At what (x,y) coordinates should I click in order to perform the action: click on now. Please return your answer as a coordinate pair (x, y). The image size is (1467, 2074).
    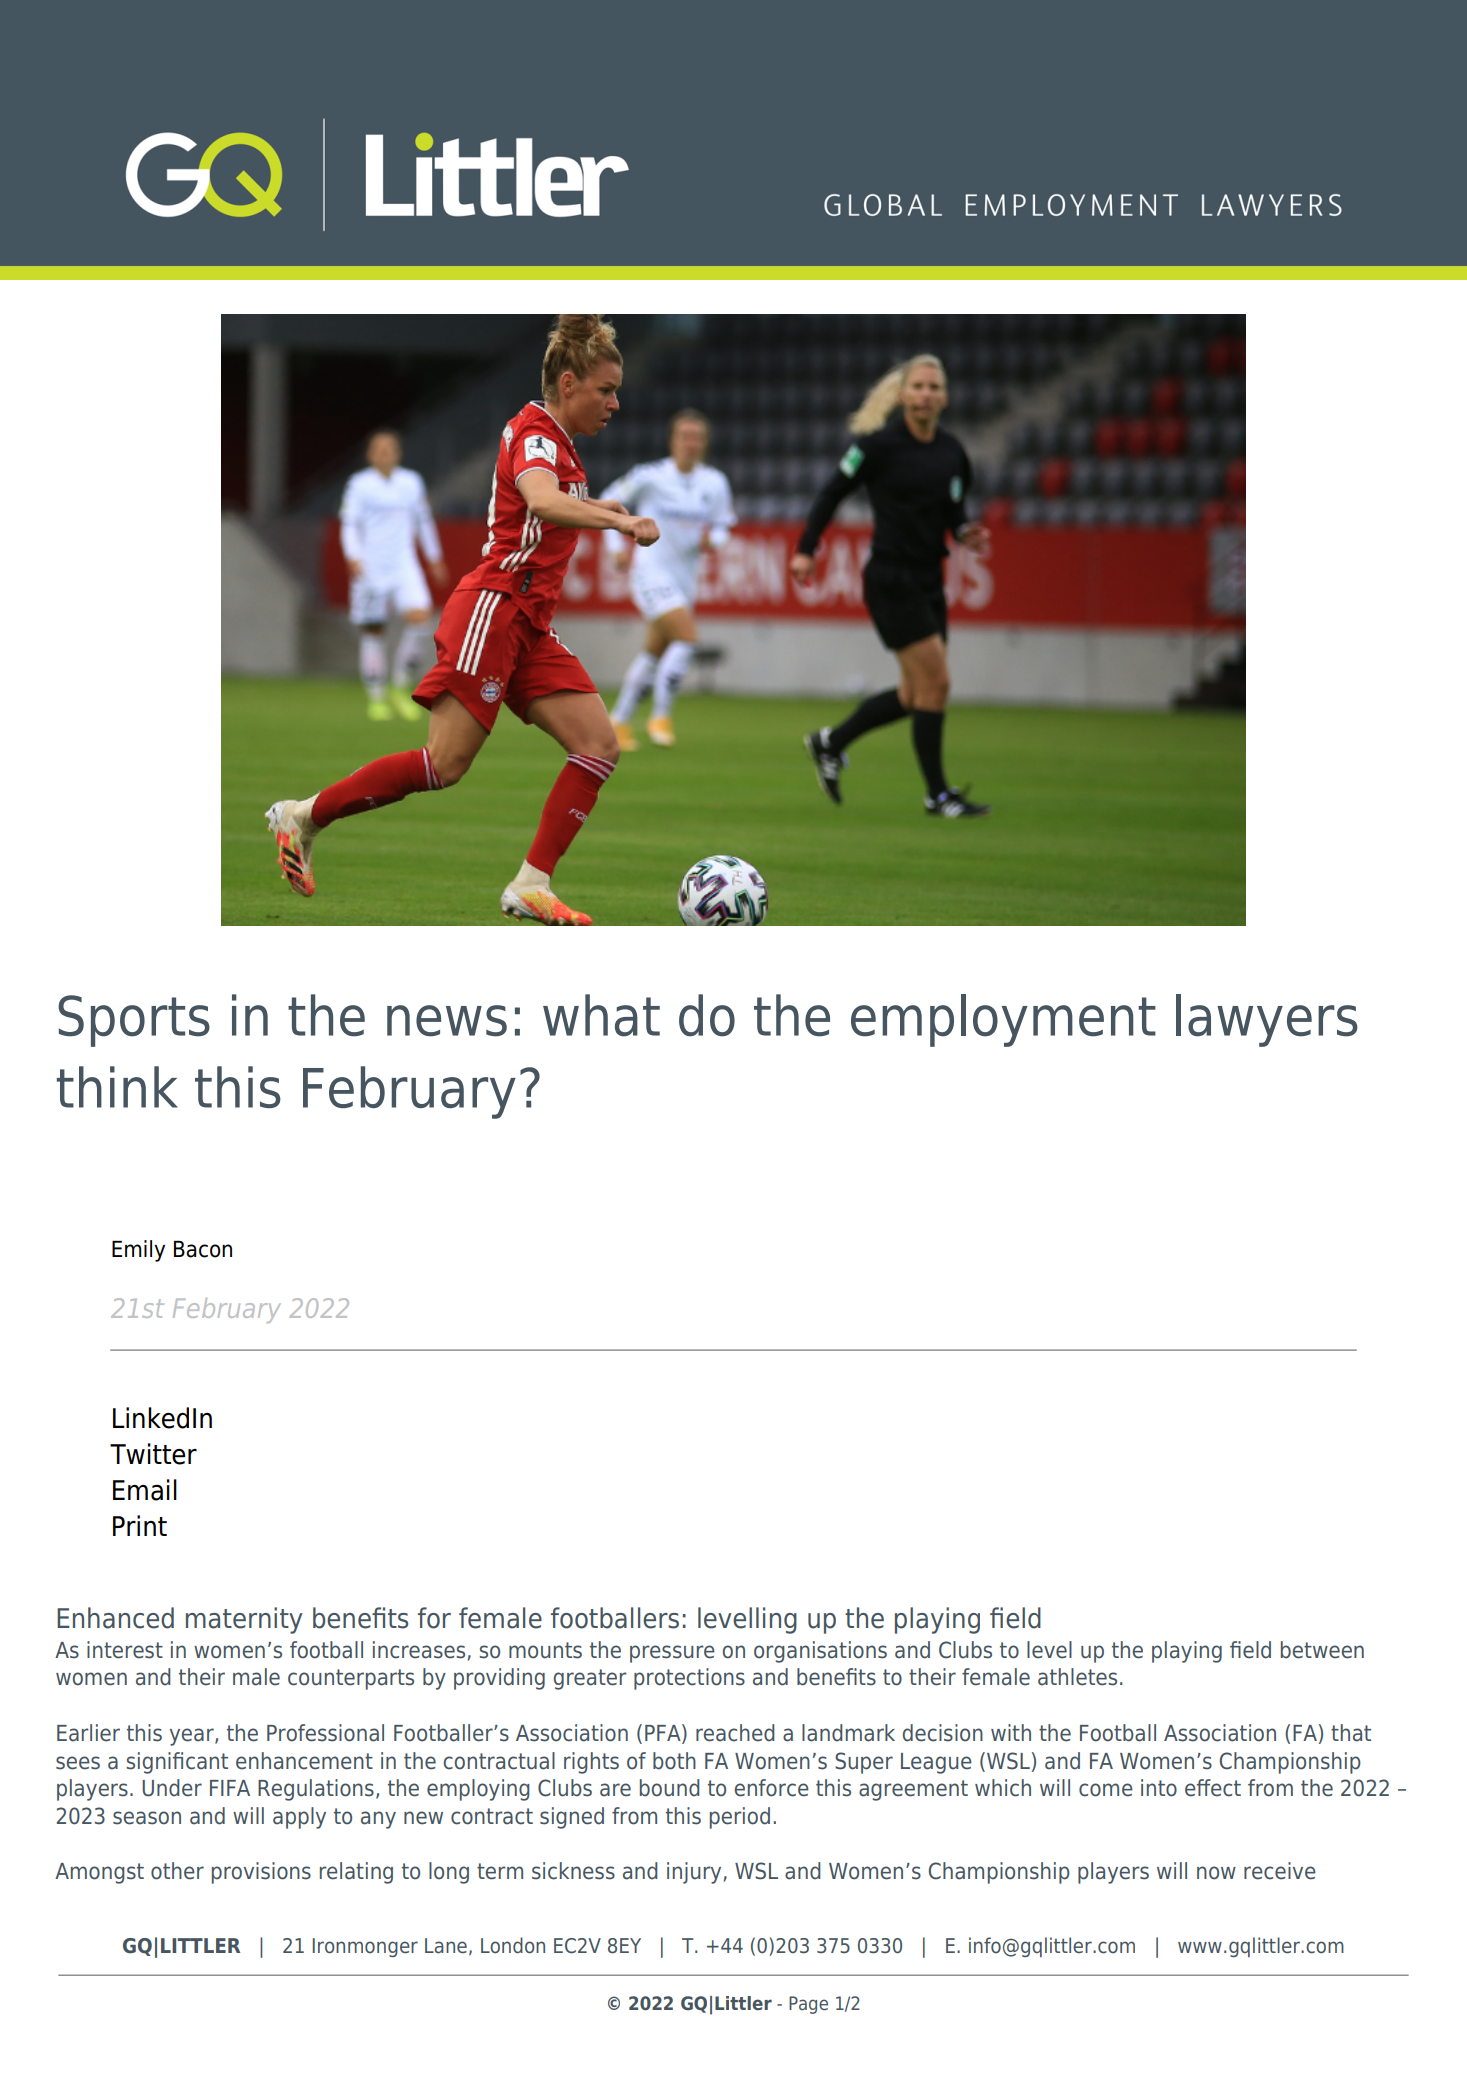
    Looking at the image, I should click on (1216, 1873).
